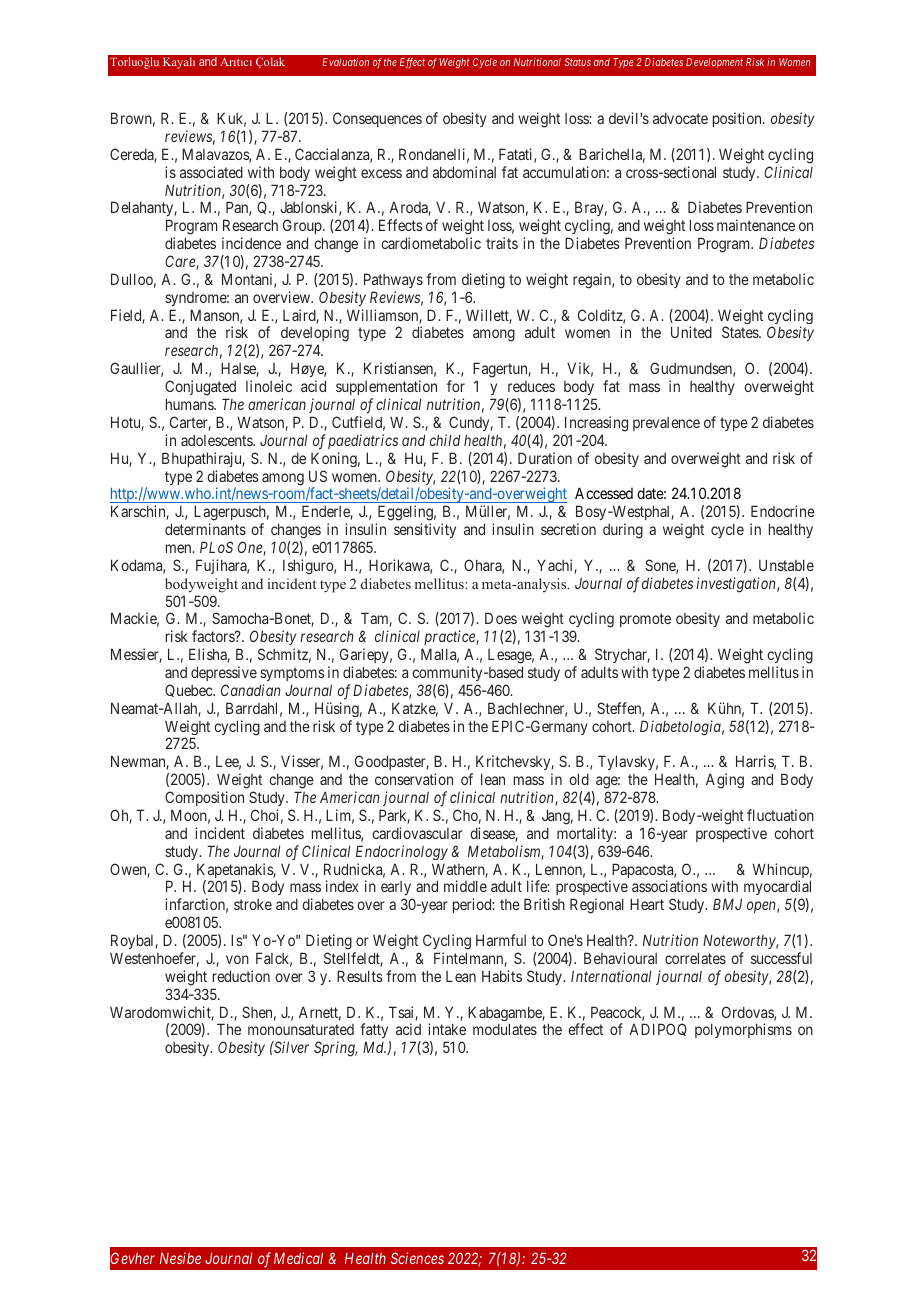 The image size is (924, 1308). What do you see at coordinates (725, 781) in the image?
I see `Aging` at bounding box center [725, 781].
